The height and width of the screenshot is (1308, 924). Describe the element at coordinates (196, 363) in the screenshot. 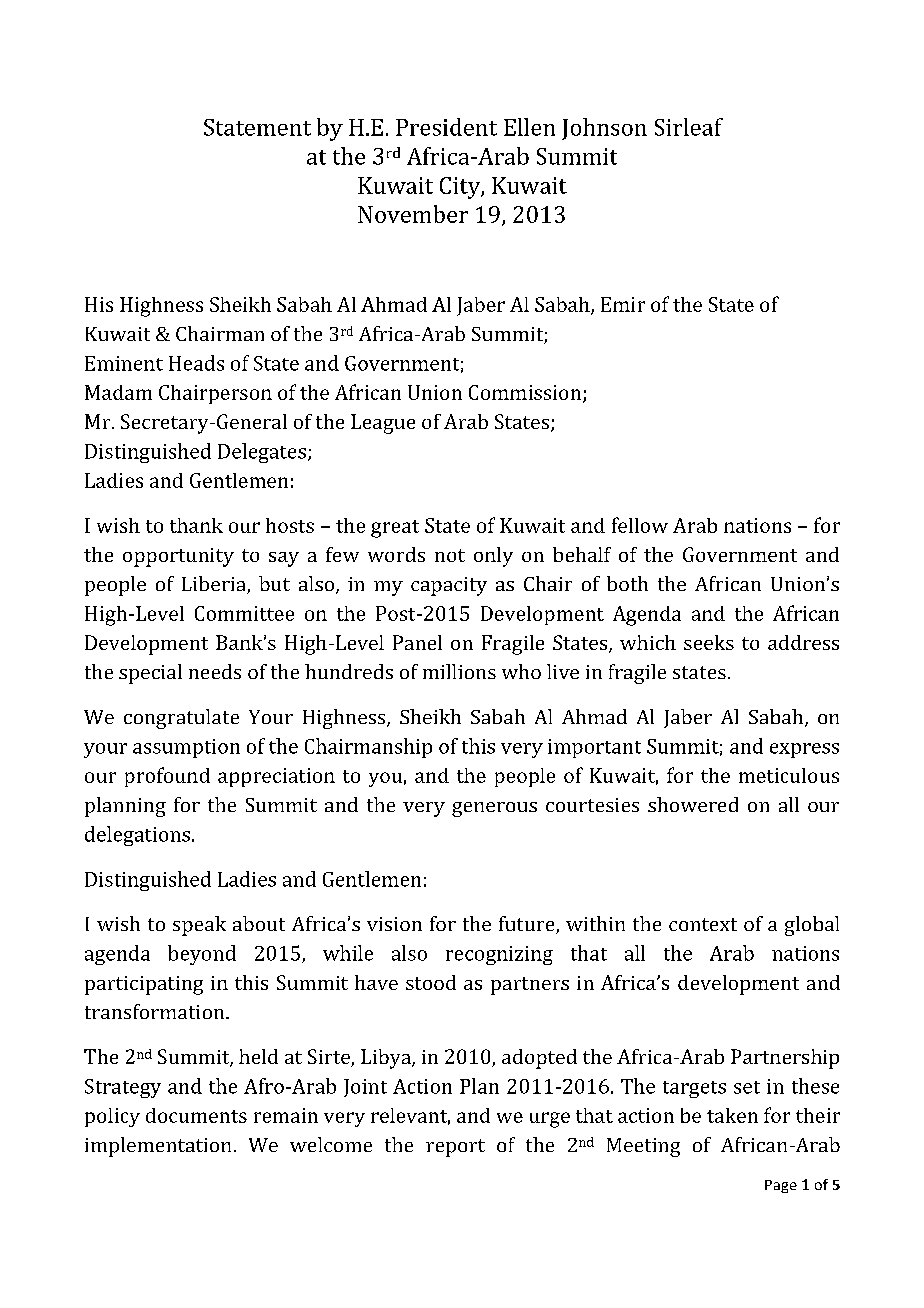

I see `Heads` at that location.
